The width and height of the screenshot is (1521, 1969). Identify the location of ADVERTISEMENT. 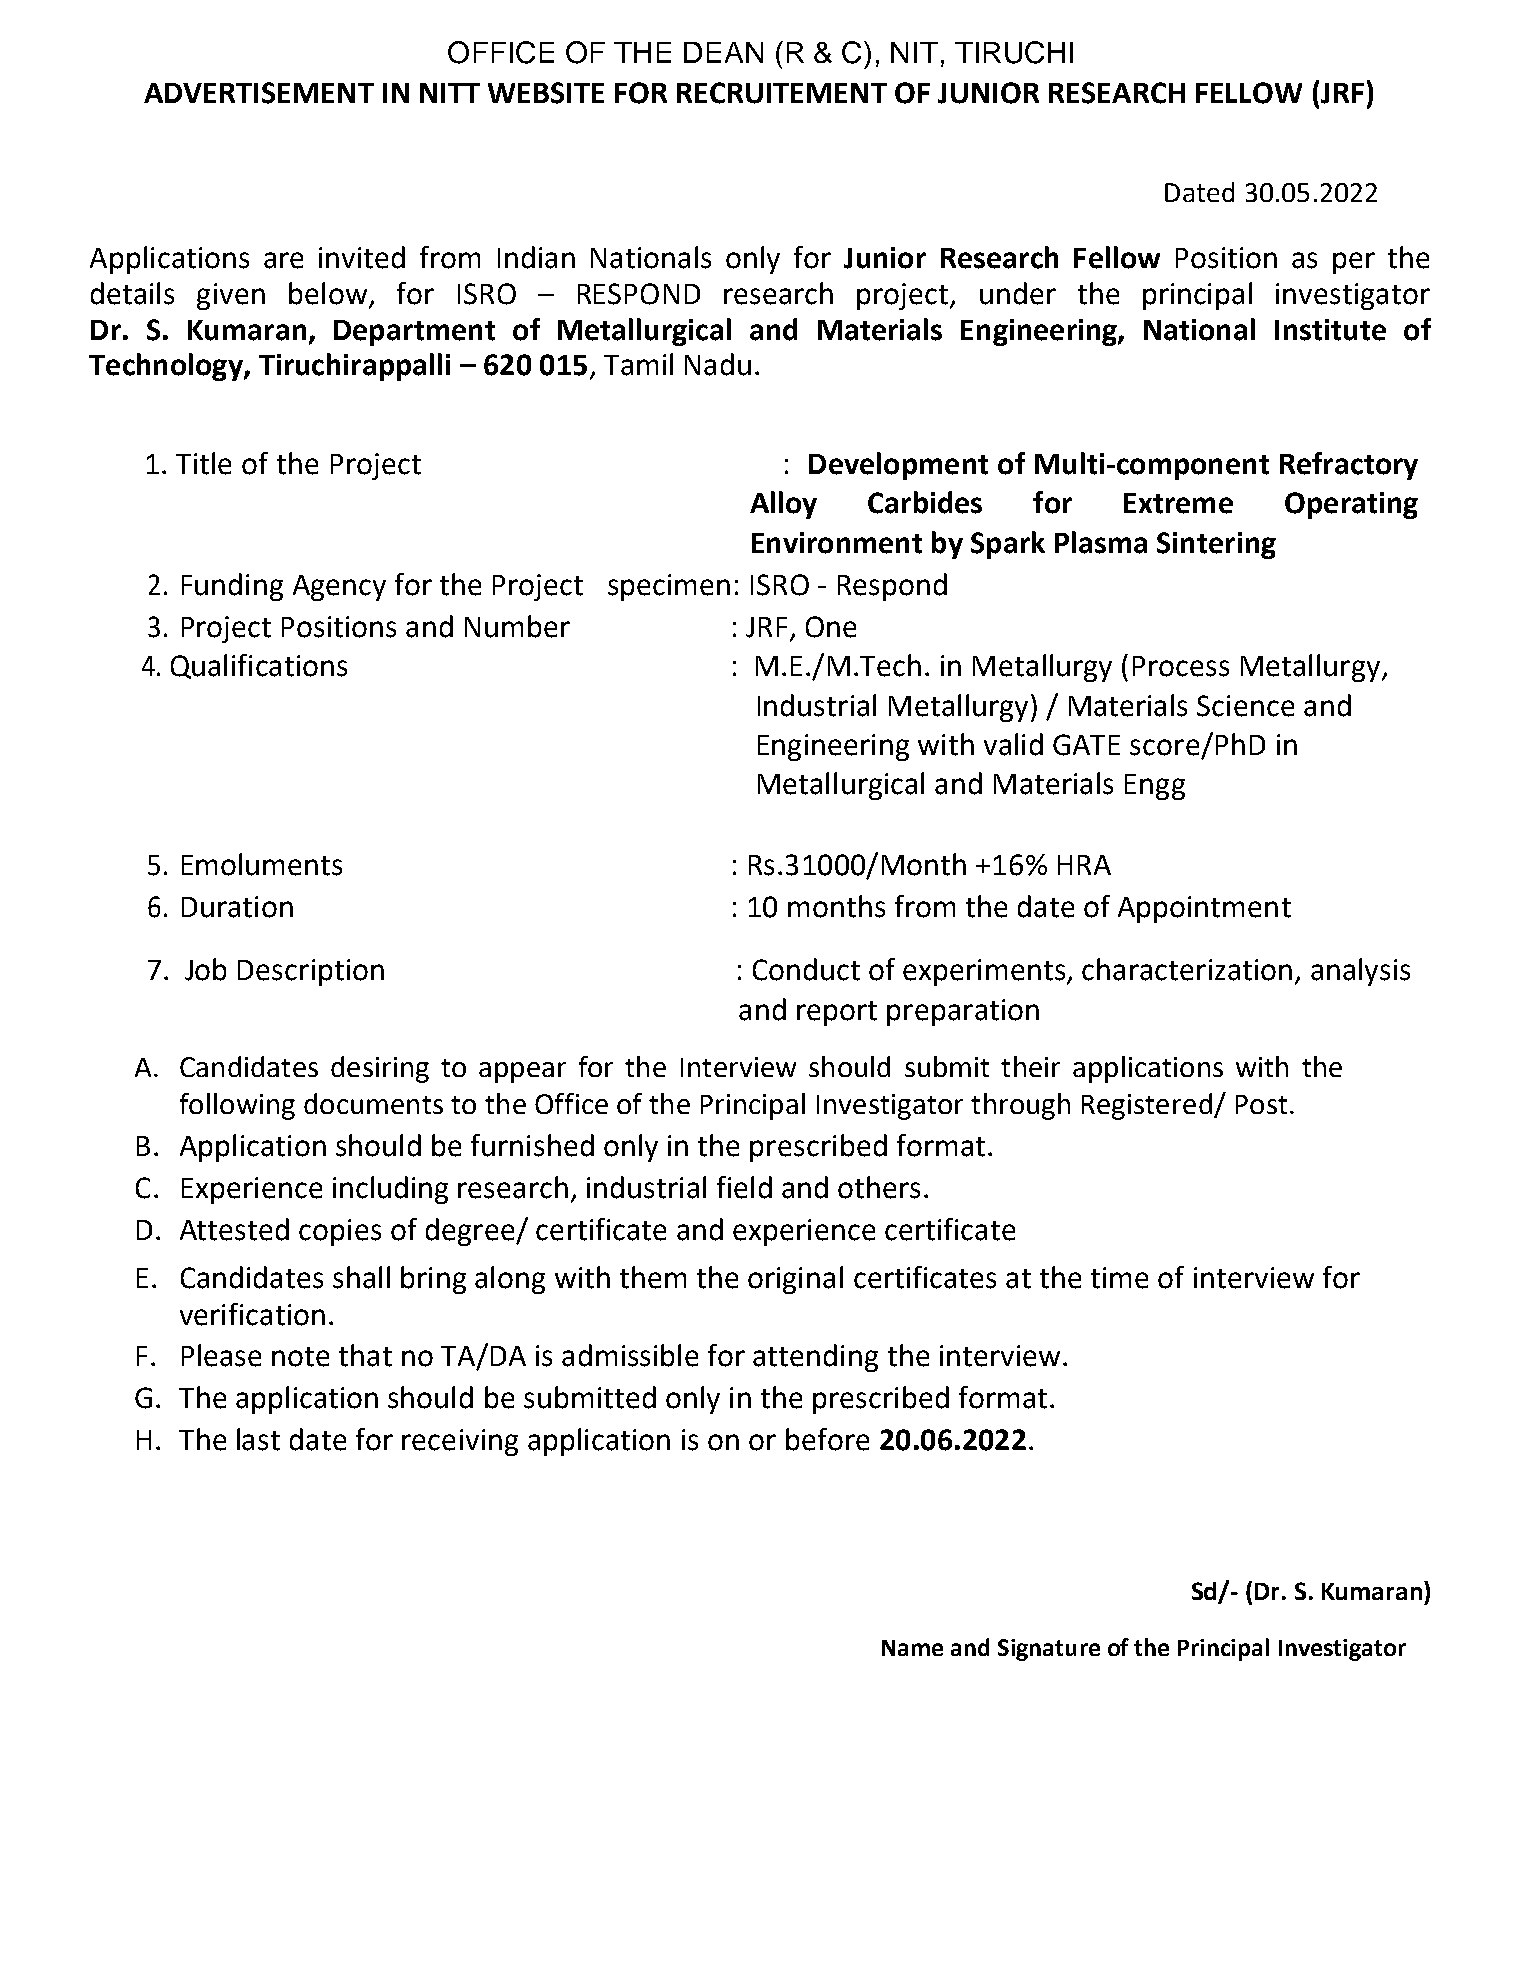
(259, 93).
